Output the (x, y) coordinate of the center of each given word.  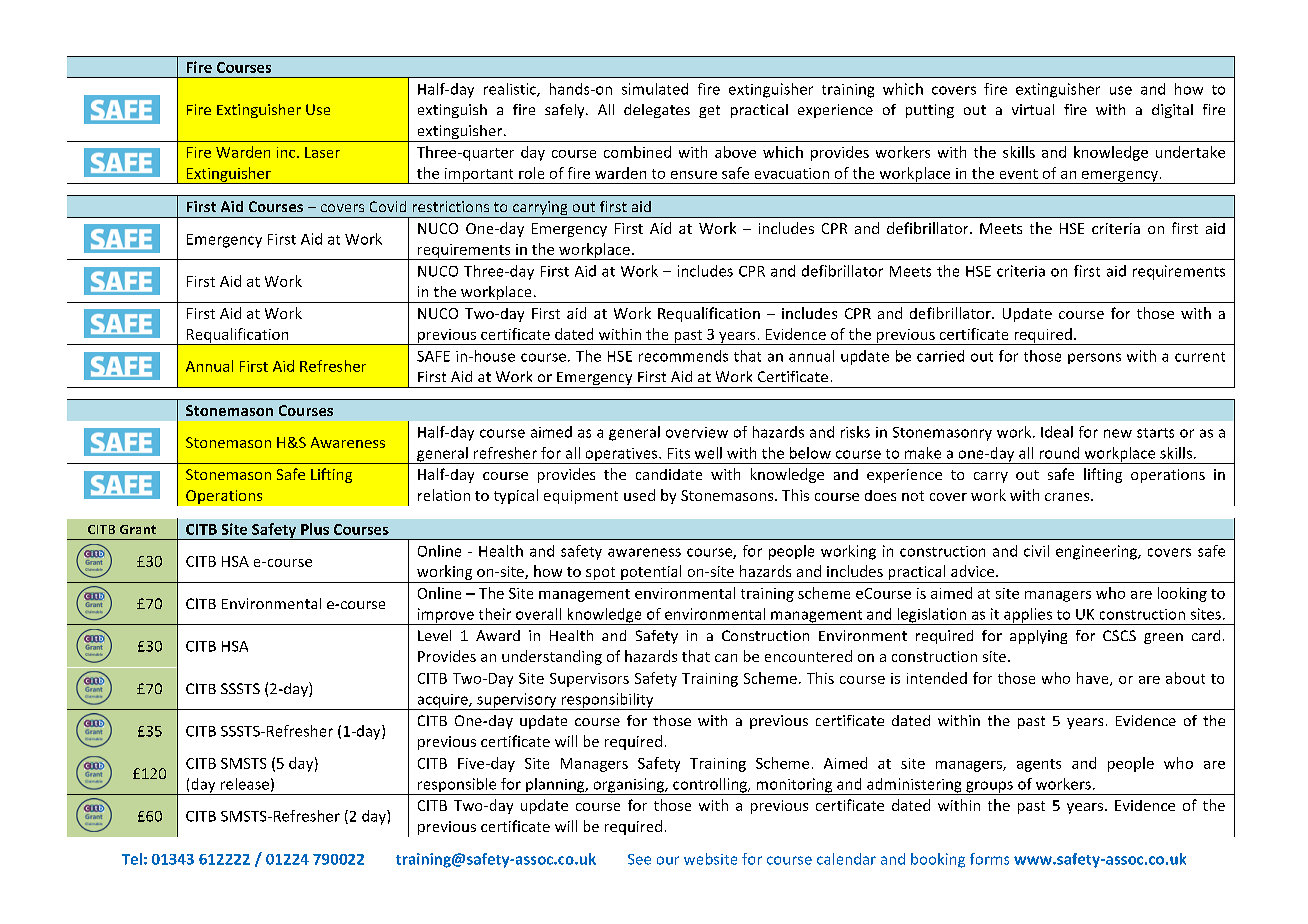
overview (697, 432)
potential (651, 574)
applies (1028, 616)
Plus (315, 529)
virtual (1033, 109)
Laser (322, 152)
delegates (657, 111)
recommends (683, 356)
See (639, 859)
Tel (132, 859)
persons (1094, 358)
